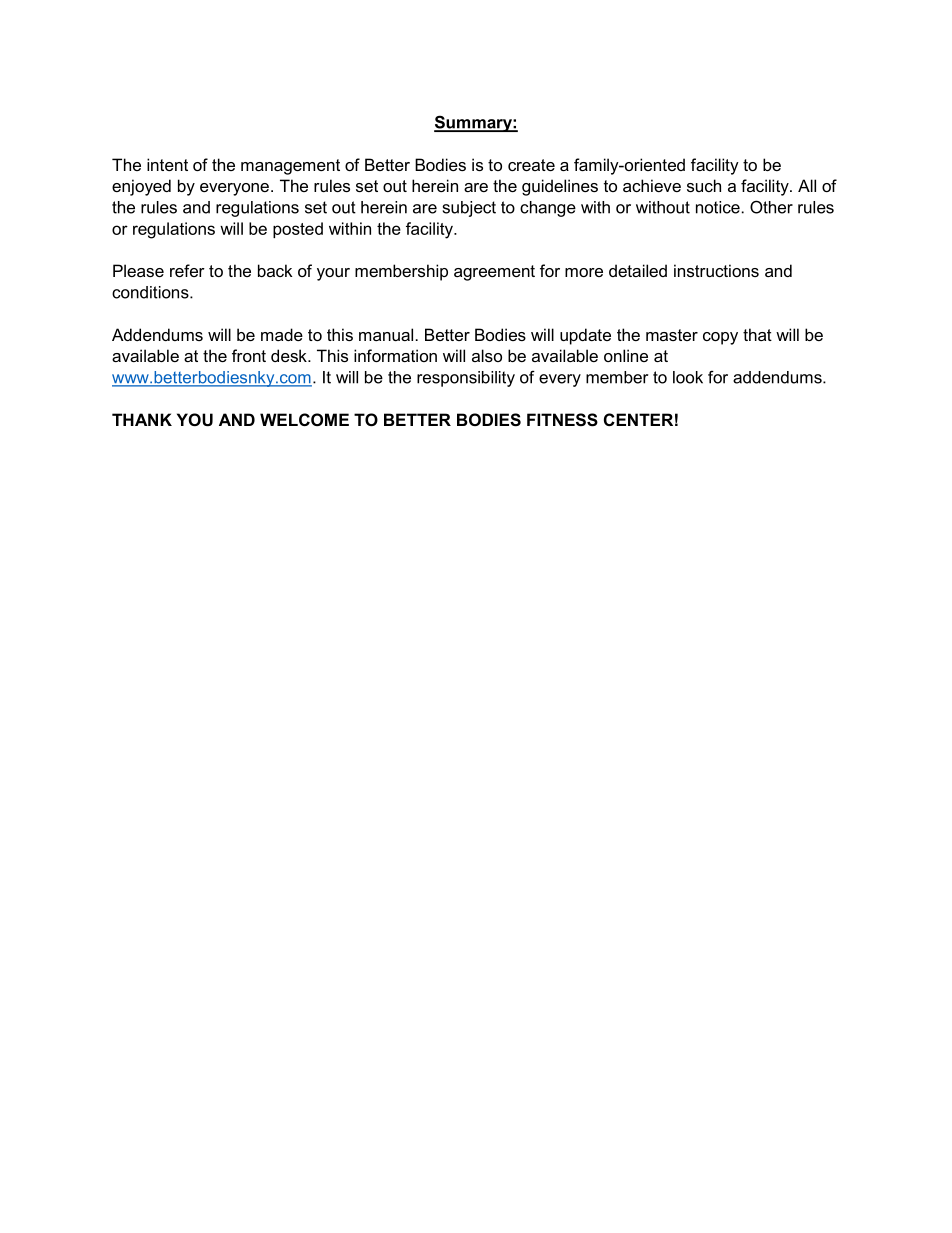 This document has width=952, height=1233. Describe the element at coordinates (386, 334) in the document. I see `manual` at that location.
